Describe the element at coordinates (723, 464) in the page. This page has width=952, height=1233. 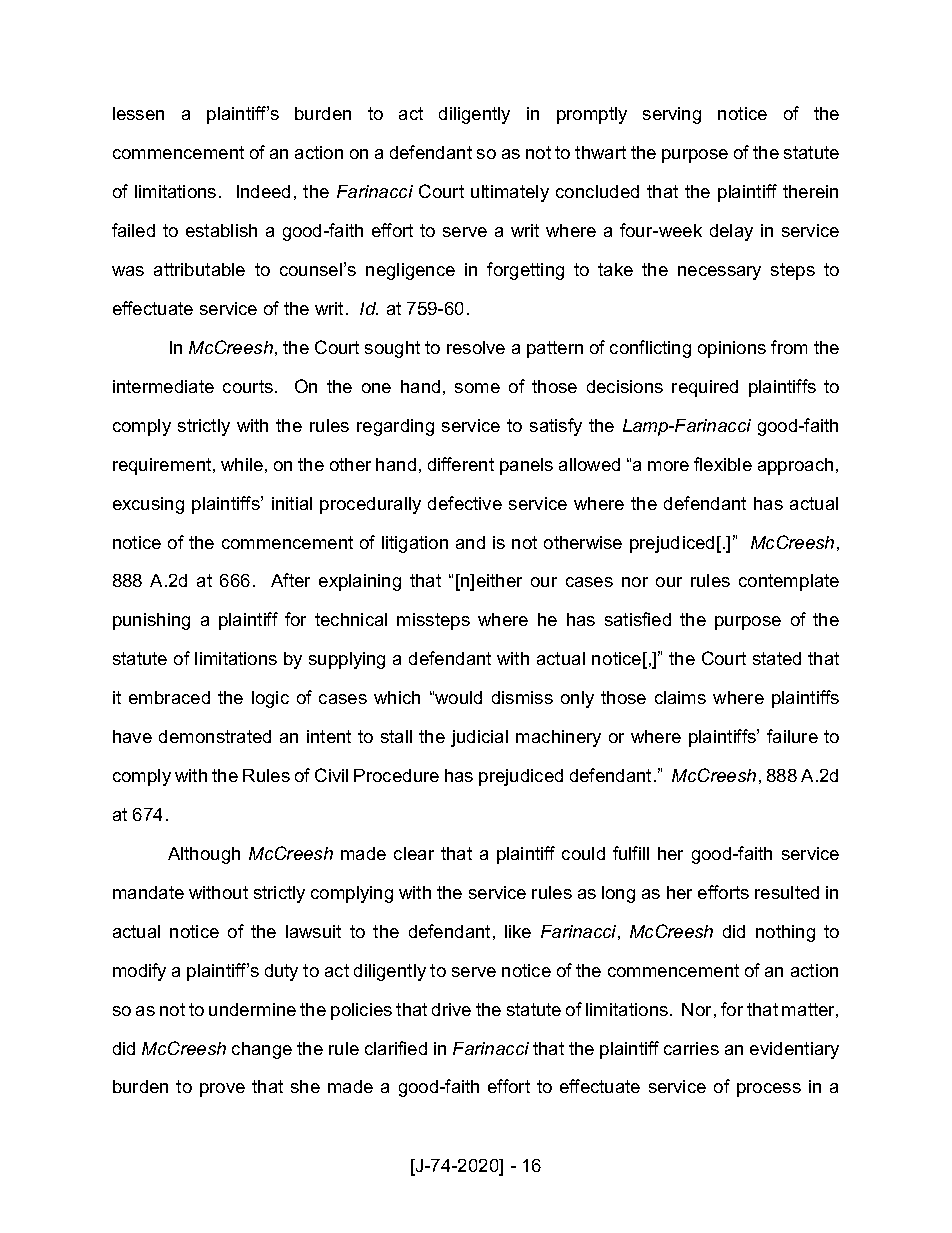
I see `flexible` at that location.
